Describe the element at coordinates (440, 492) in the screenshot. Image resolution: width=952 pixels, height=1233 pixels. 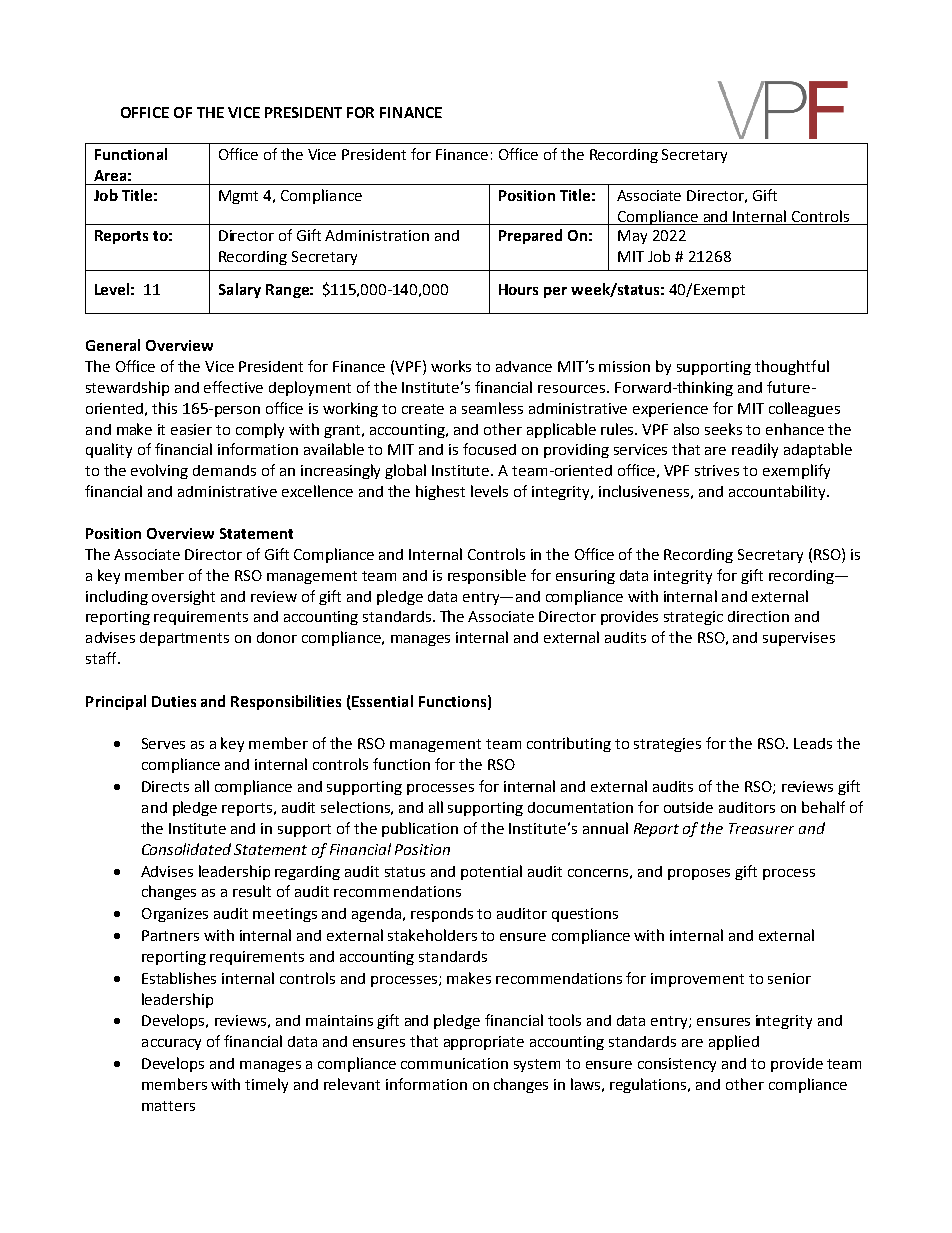
I see `highest` at that location.
